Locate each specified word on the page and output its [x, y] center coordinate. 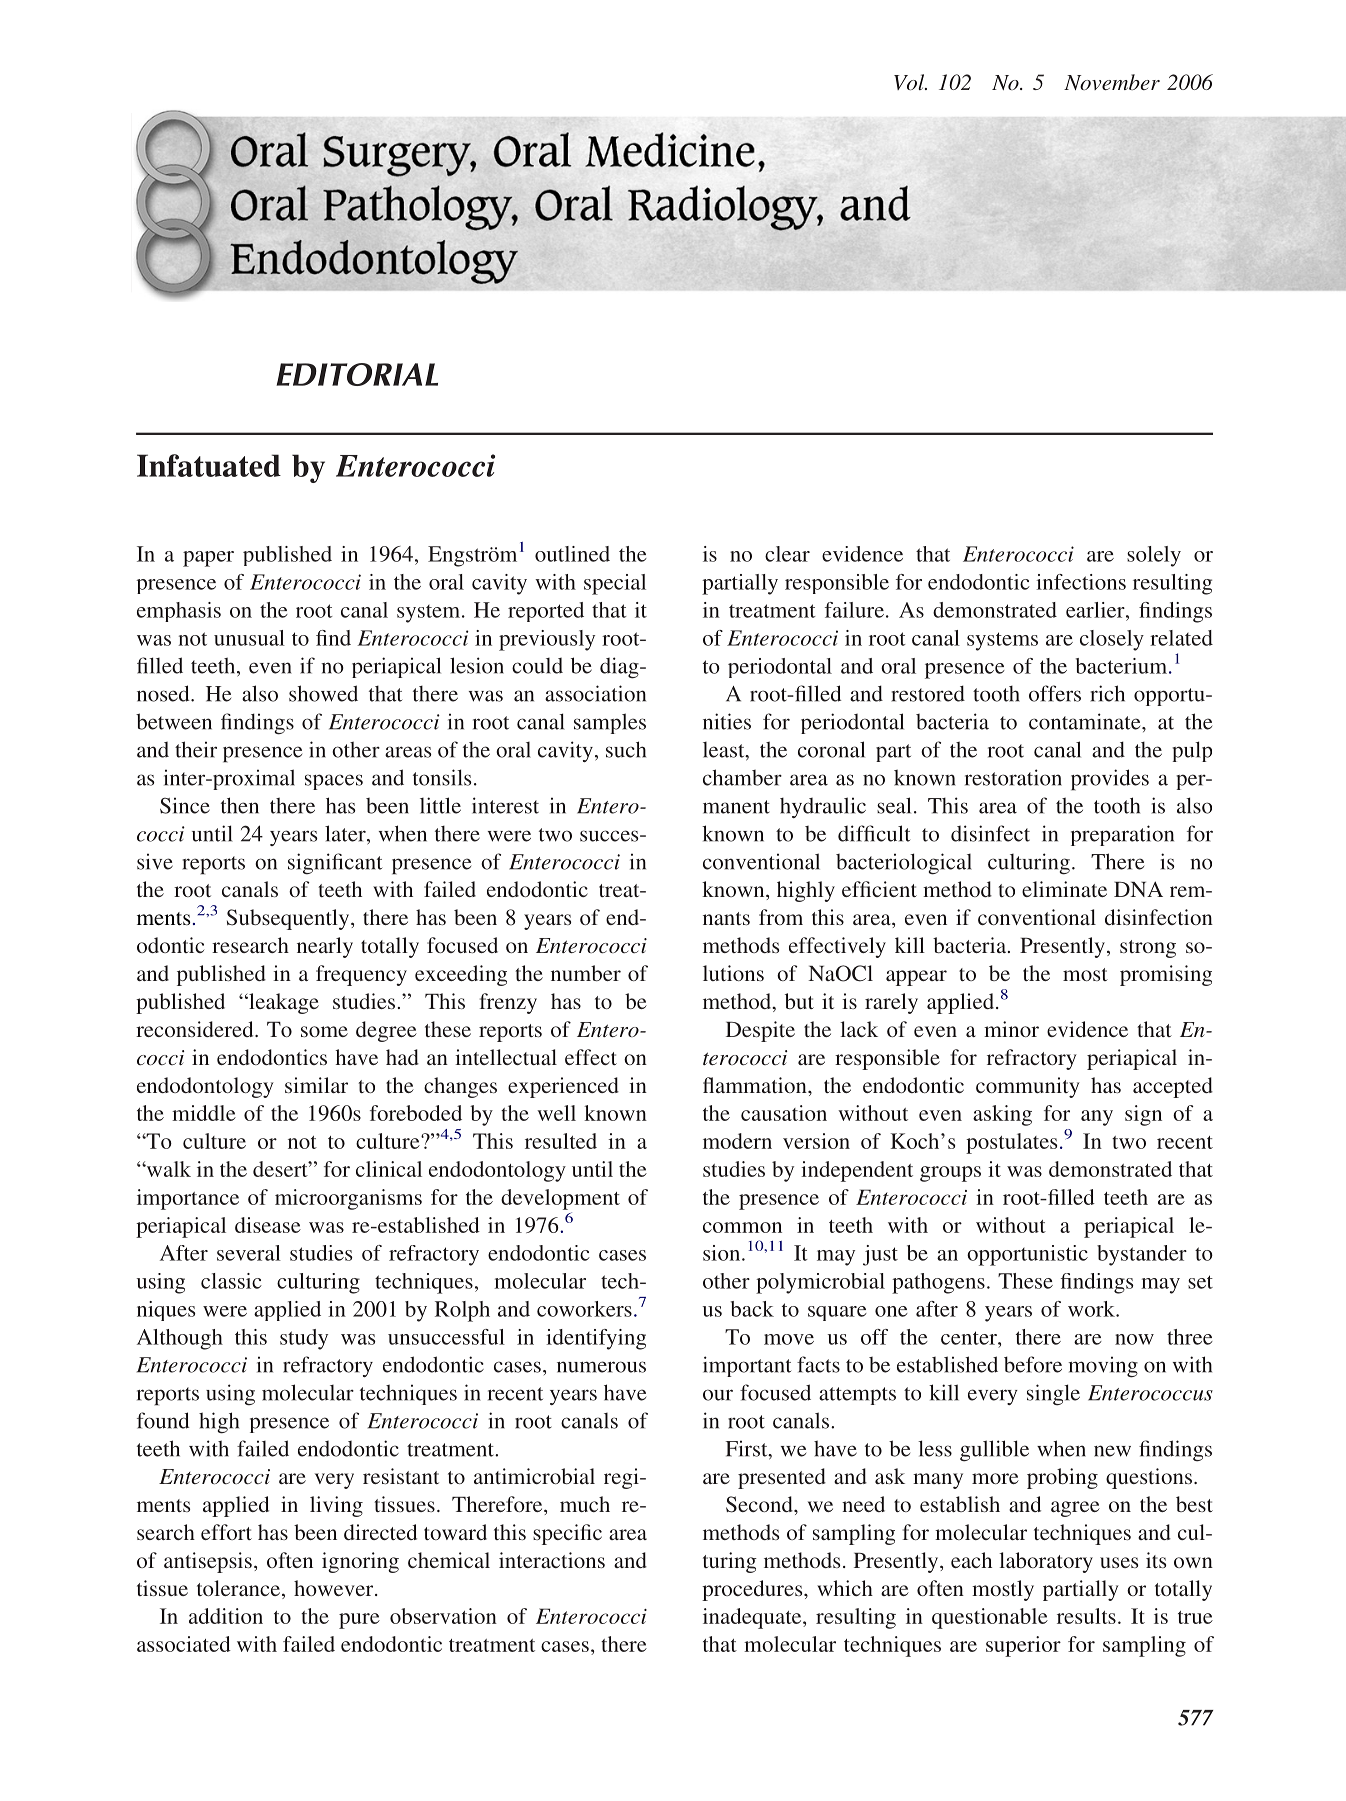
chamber [742, 777]
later [346, 833]
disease [268, 1225]
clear [787, 554]
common [742, 1227]
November [1112, 82]
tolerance [240, 1589]
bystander [1142, 1255]
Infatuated [209, 465]
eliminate [1064, 889]
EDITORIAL [357, 374]
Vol [910, 82]
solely [1154, 556]
